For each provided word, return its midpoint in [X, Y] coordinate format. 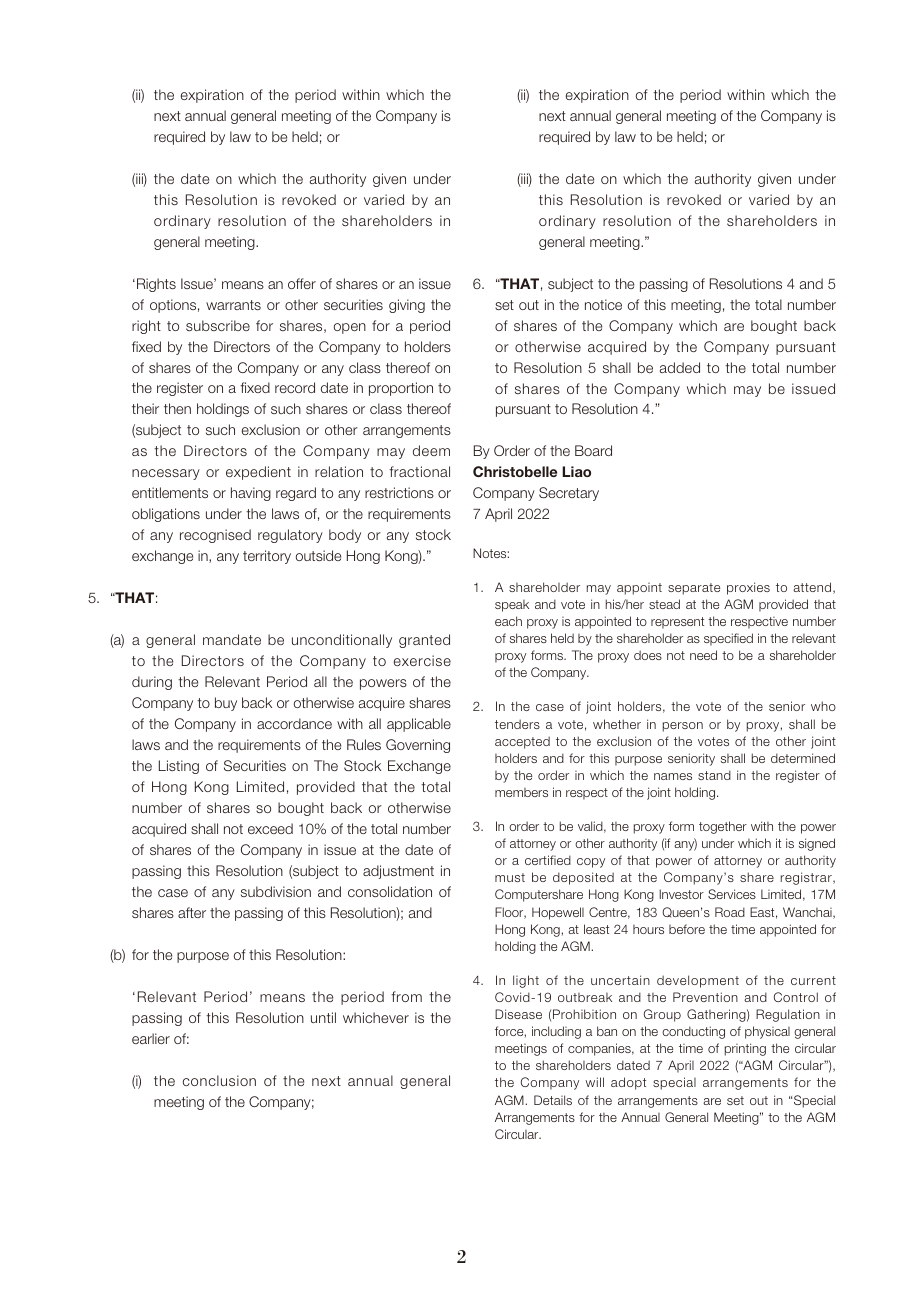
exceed [270, 828]
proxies [748, 588]
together [723, 827]
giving [407, 306]
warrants [233, 305]
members [521, 792]
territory [267, 557]
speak [512, 606]
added [680, 367]
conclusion [219, 1080]
